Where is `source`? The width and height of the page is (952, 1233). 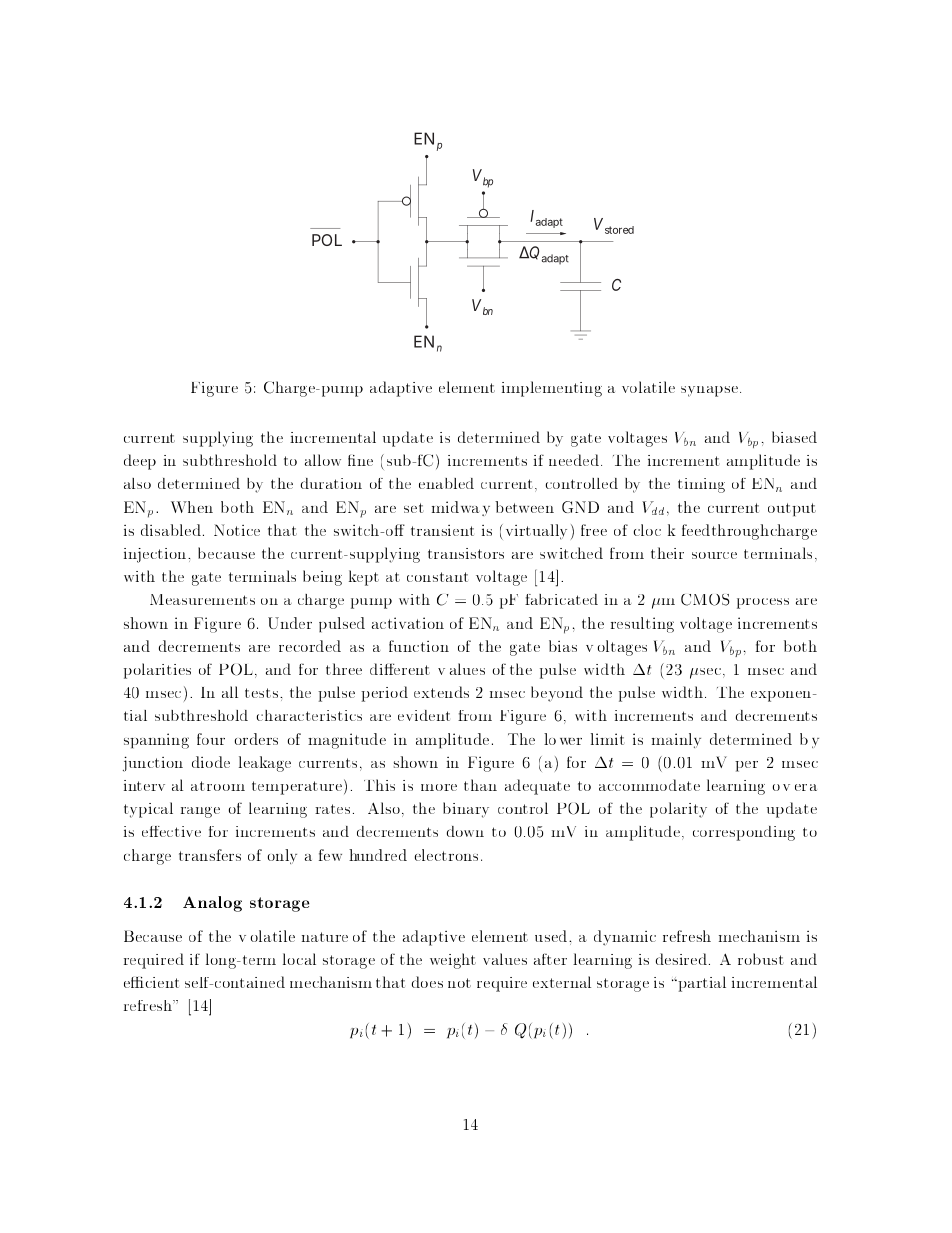
source is located at coordinates (714, 555).
